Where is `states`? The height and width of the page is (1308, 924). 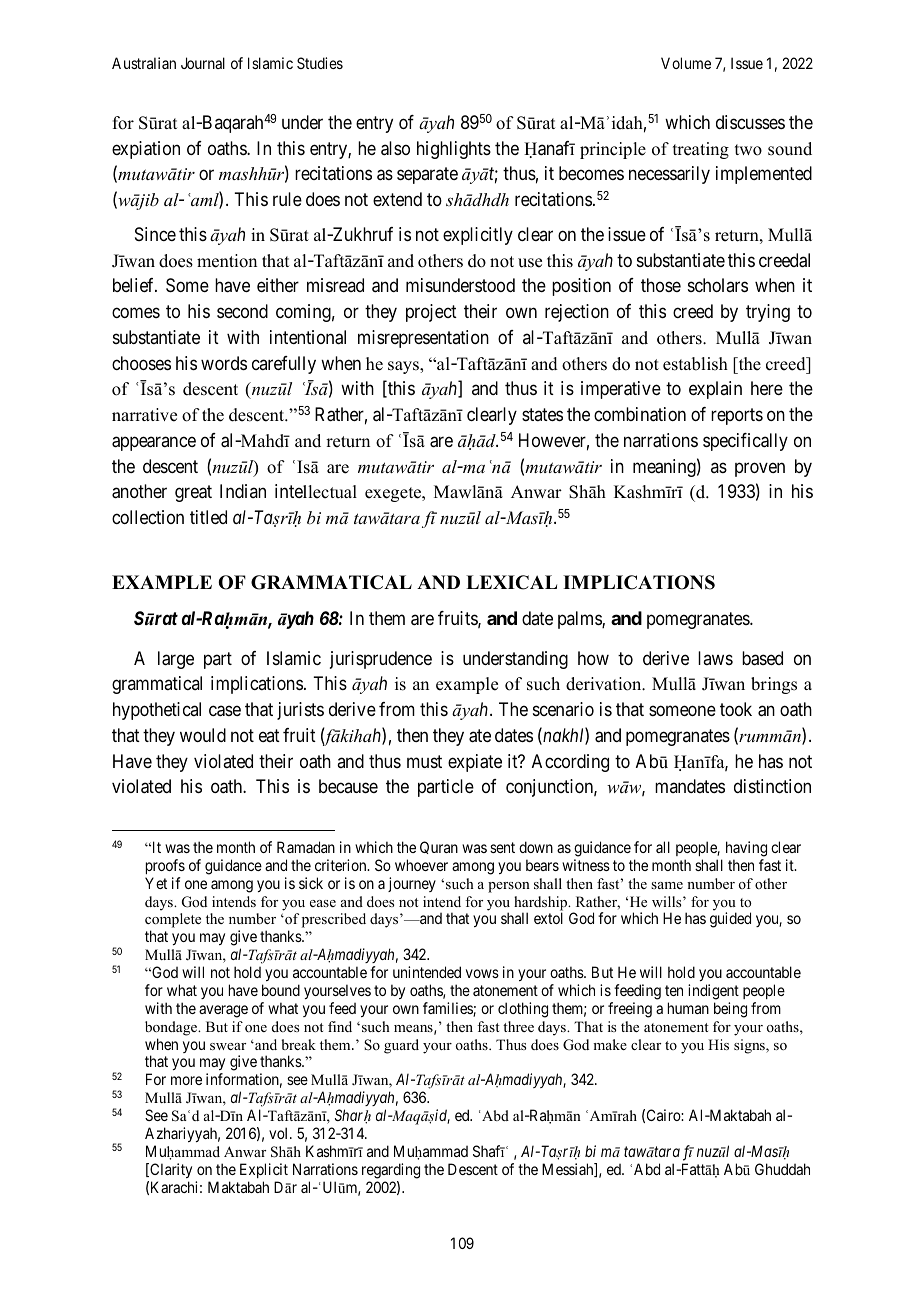 states is located at coordinates (542, 415).
